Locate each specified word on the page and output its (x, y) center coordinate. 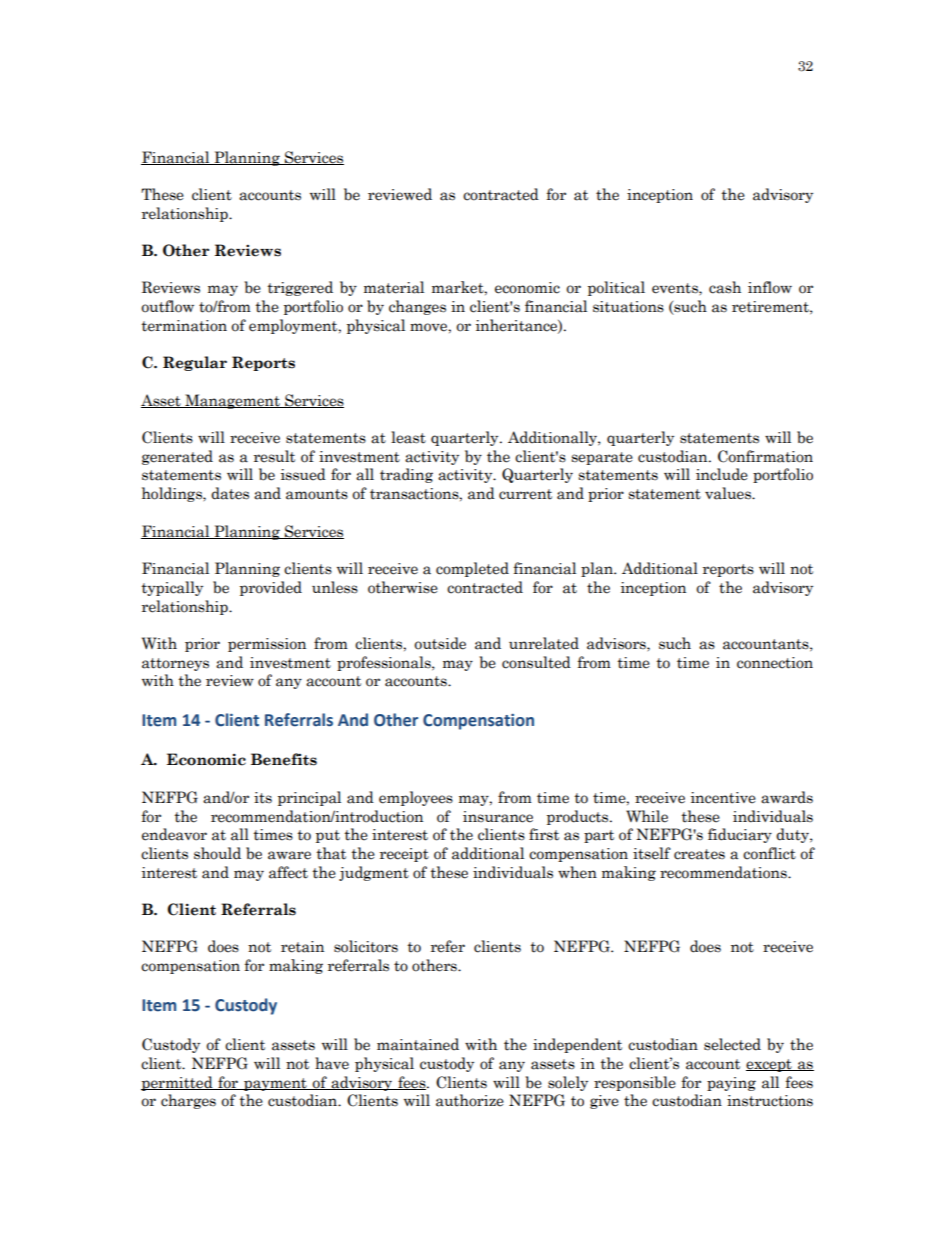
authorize (470, 1100)
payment (275, 1084)
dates (230, 493)
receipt (404, 855)
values (729, 493)
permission (267, 645)
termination (184, 326)
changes (417, 307)
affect (288, 872)
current (525, 494)
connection (775, 663)
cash (725, 287)
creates (699, 854)
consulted (536, 662)
